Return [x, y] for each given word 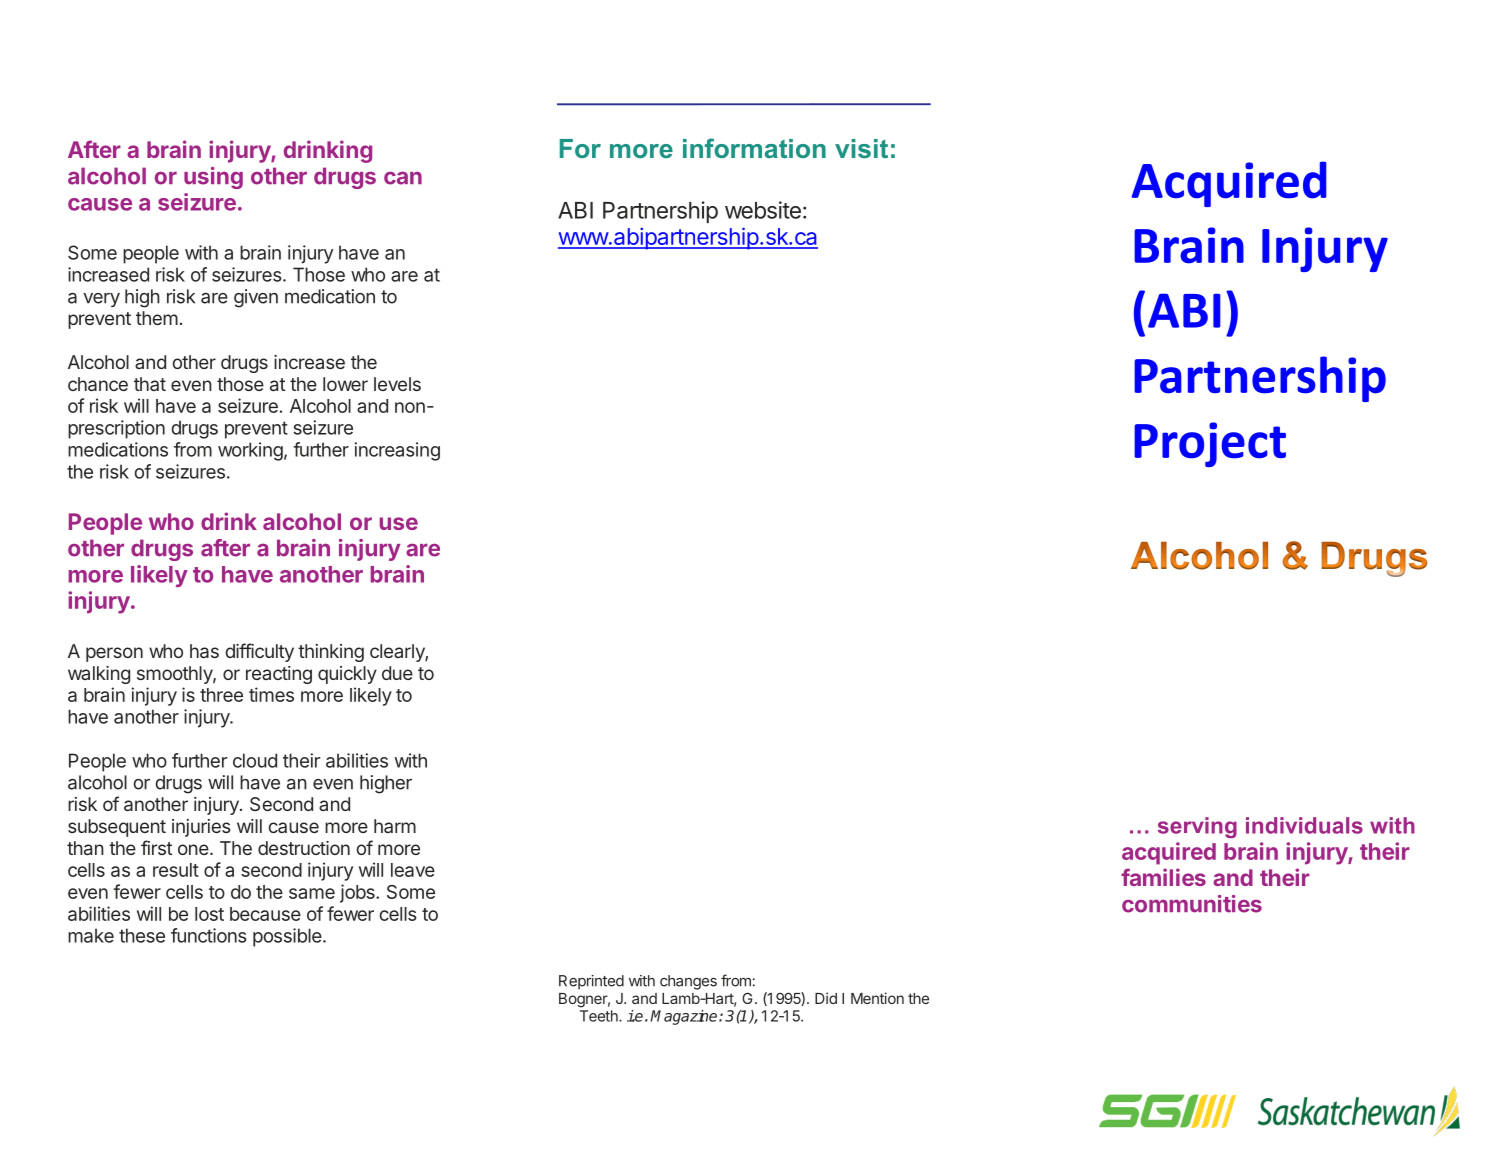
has [204, 651]
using [213, 178]
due [397, 673]
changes [688, 982]
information [754, 148]
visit [861, 148]
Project [1210, 444]
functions [209, 935]
